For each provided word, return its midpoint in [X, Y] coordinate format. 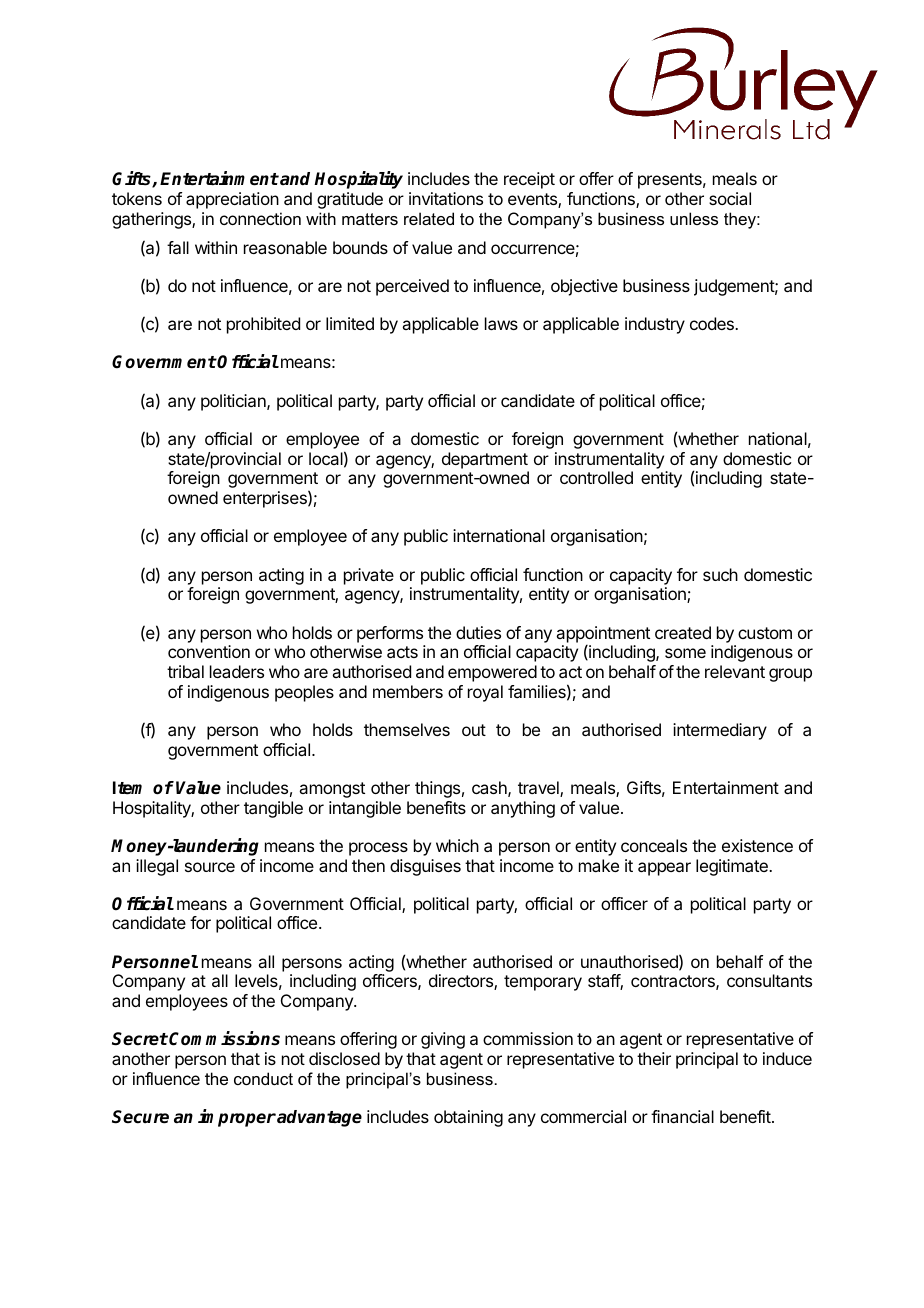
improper [237, 1118]
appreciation [232, 200]
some [685, 653]
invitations [446, 198]
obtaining [468, 1118]
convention [209, 651]
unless [694, 218]
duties [478, 632]
